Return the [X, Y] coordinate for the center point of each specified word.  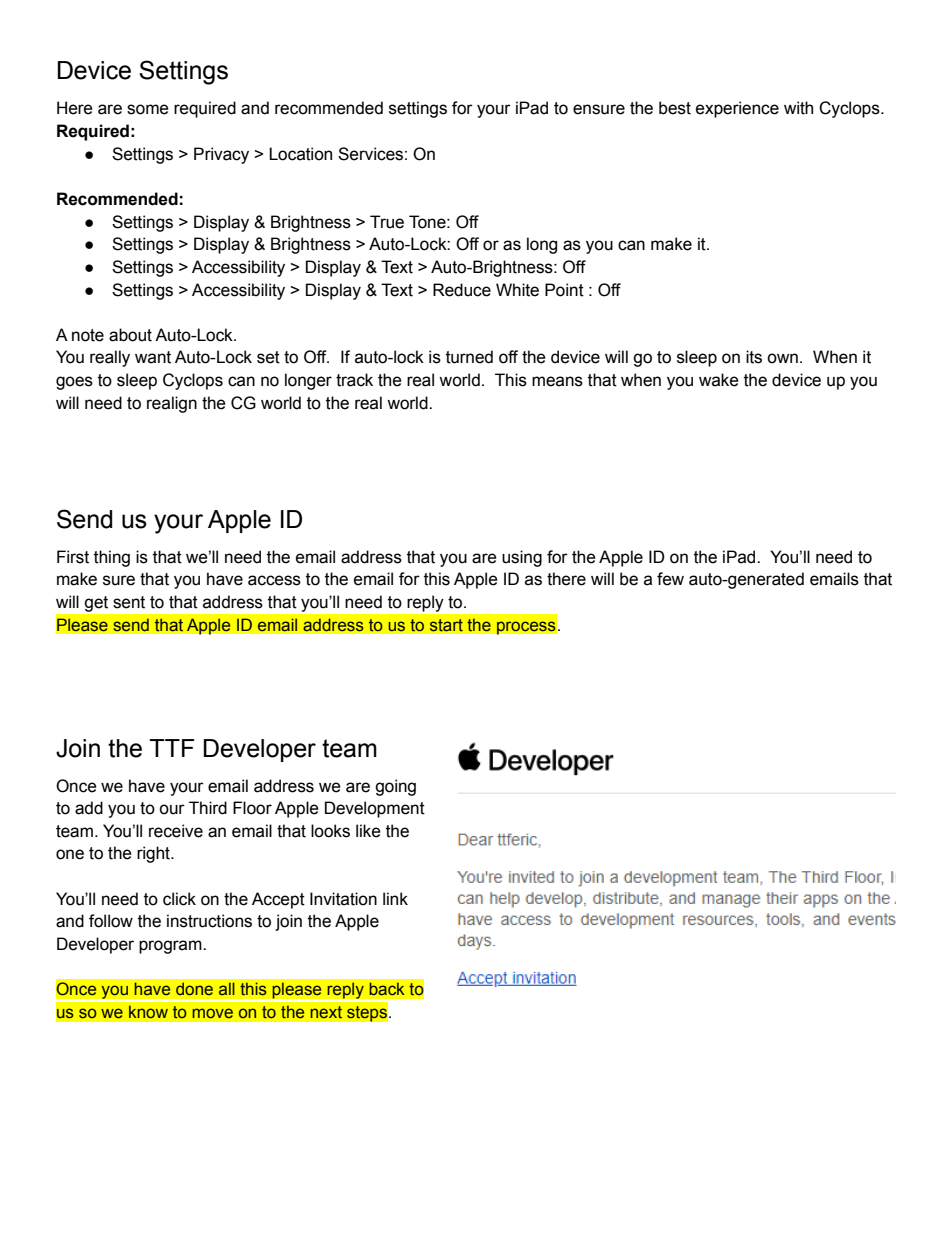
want [153, 357]
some [148, 109]
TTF [171, 748]
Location [300, 154]
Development [375, 809]
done [194, 989]
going [395, 787]
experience [737, 109]
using [522, 558]
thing [112, 558]
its [754, 357]
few [670, 579]
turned [469, 357]
